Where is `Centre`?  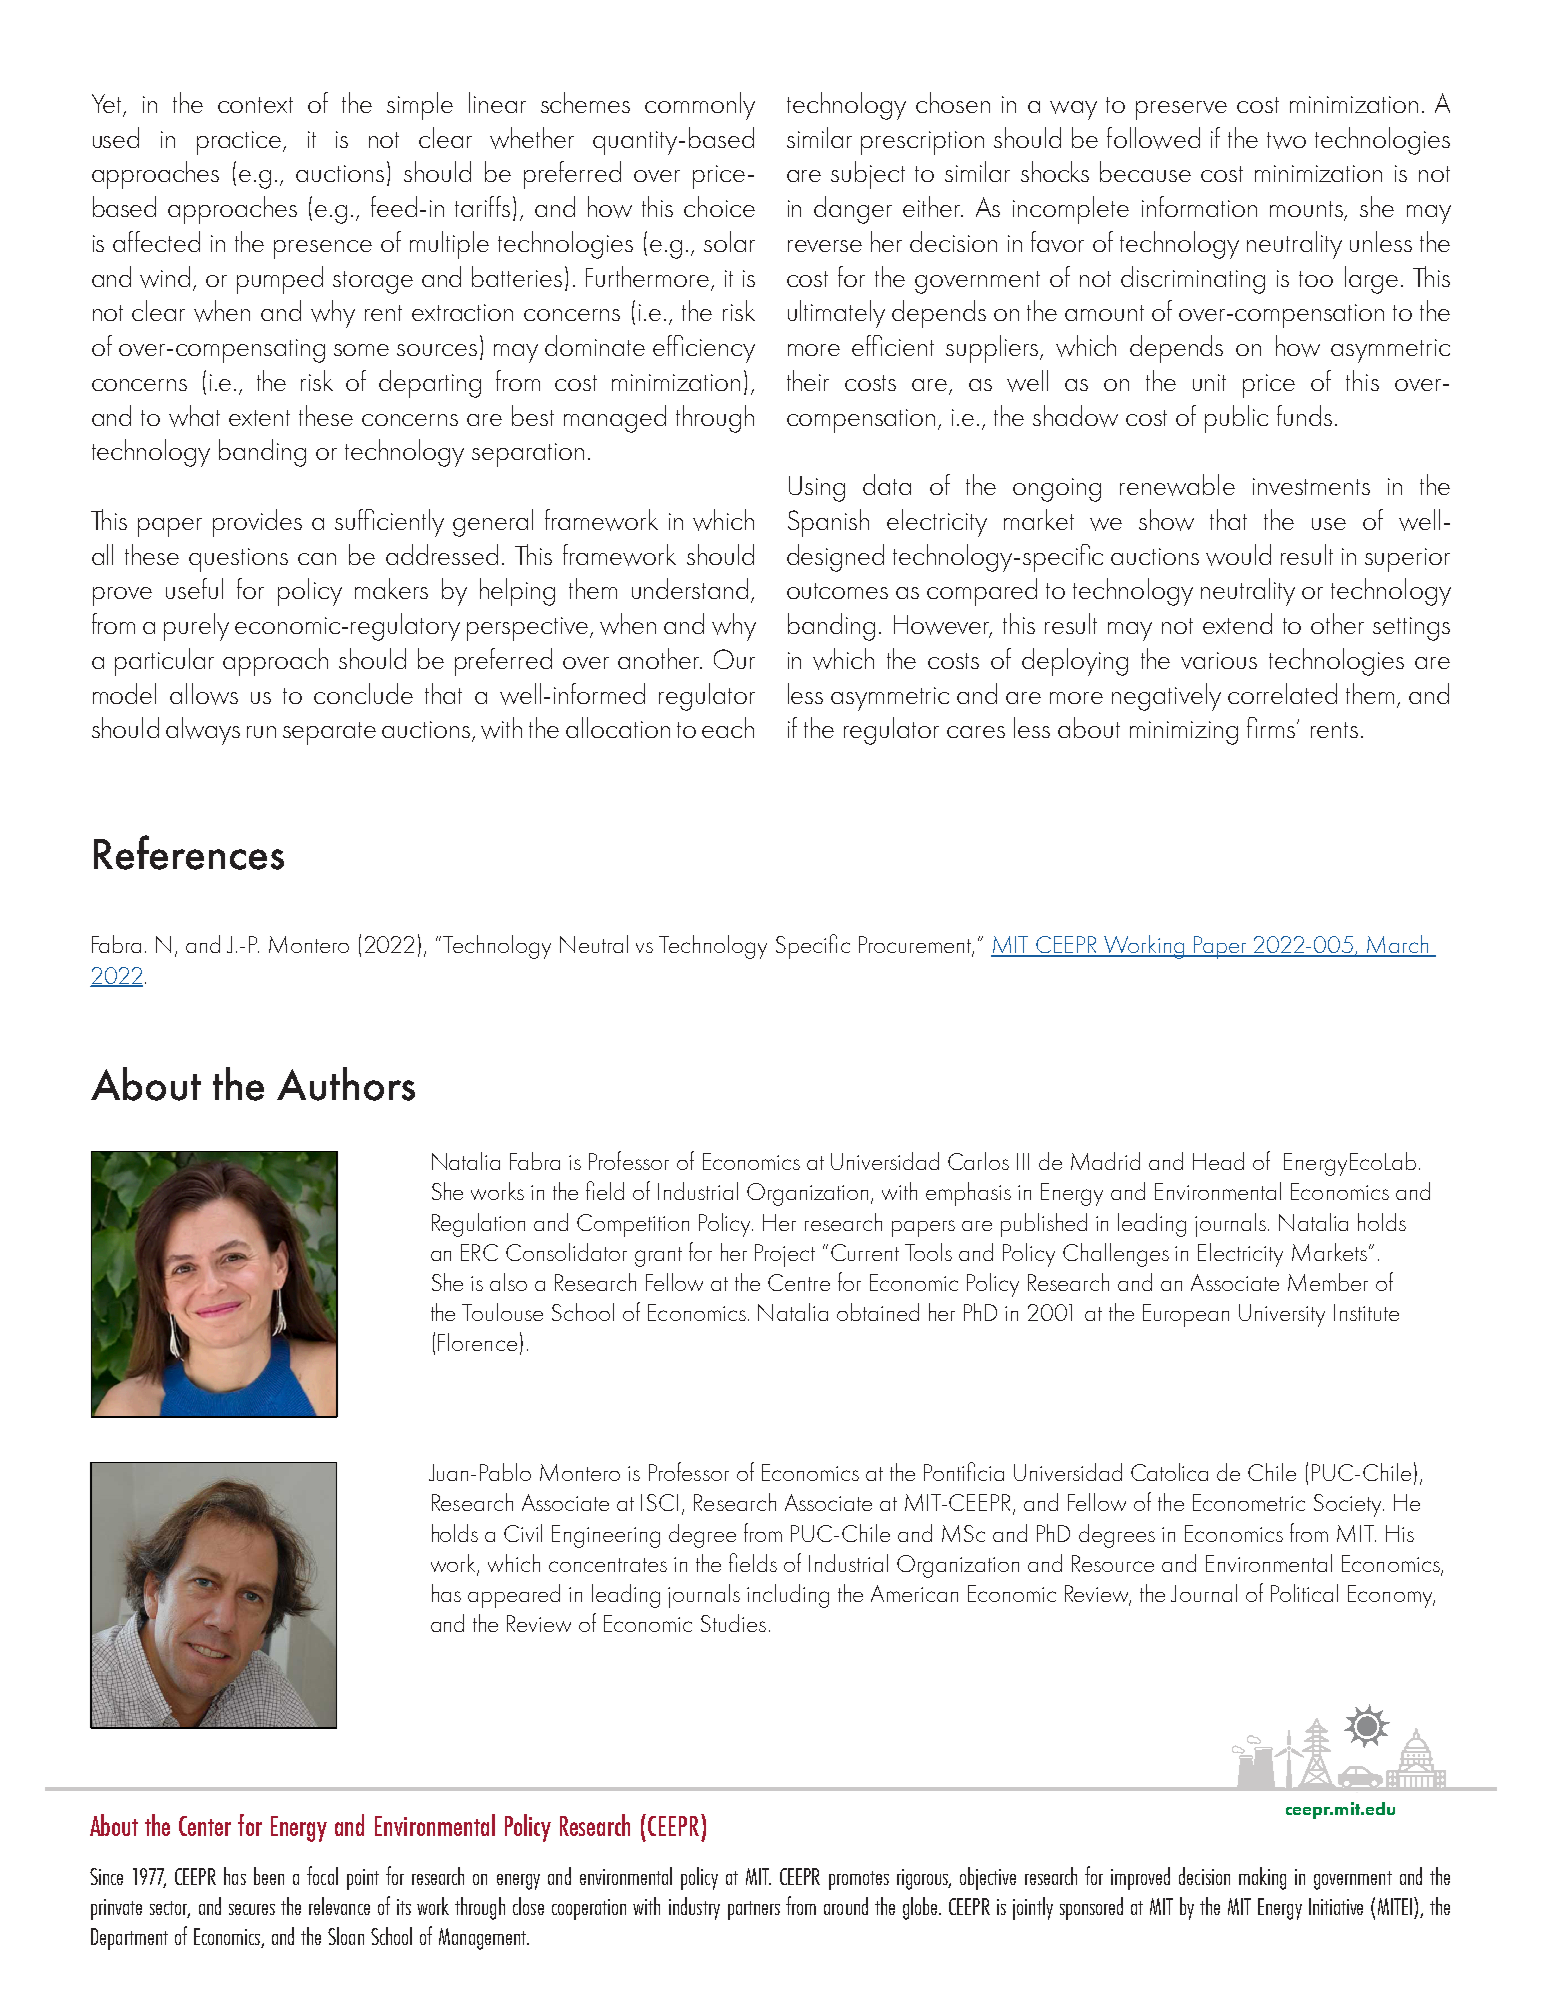 Centre is located at coordinates (799, 1282).
